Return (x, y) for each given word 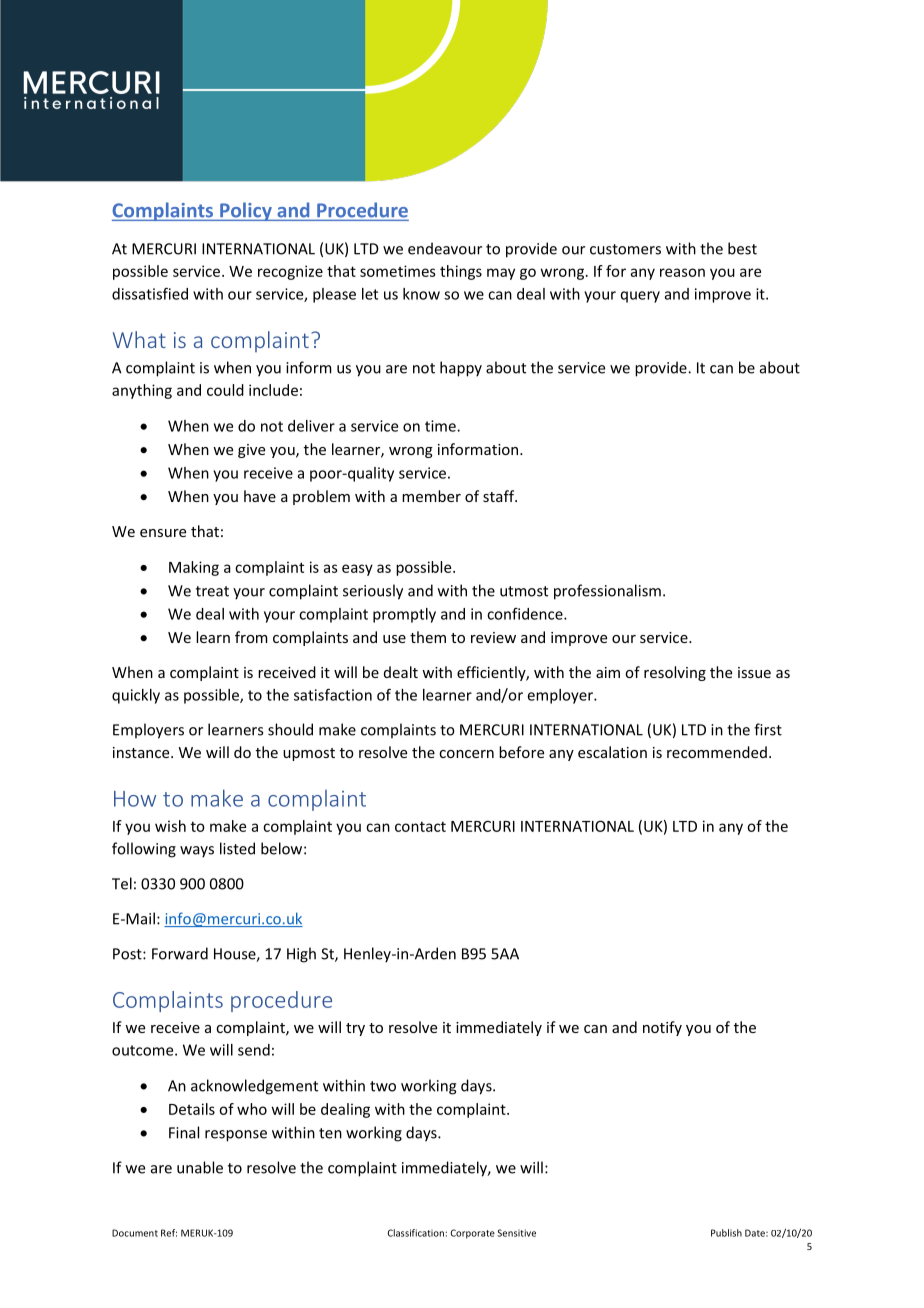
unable (200, 1167)
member (431, 496)
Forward (180, 953)
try (355, 1029)
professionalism (607, 592)
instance (142, 752)
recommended (717, 752)
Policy (246, 211)
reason (682, 272)
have (260, 496)
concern (466, 754)
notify (662, 1028)
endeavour (445, 248)
